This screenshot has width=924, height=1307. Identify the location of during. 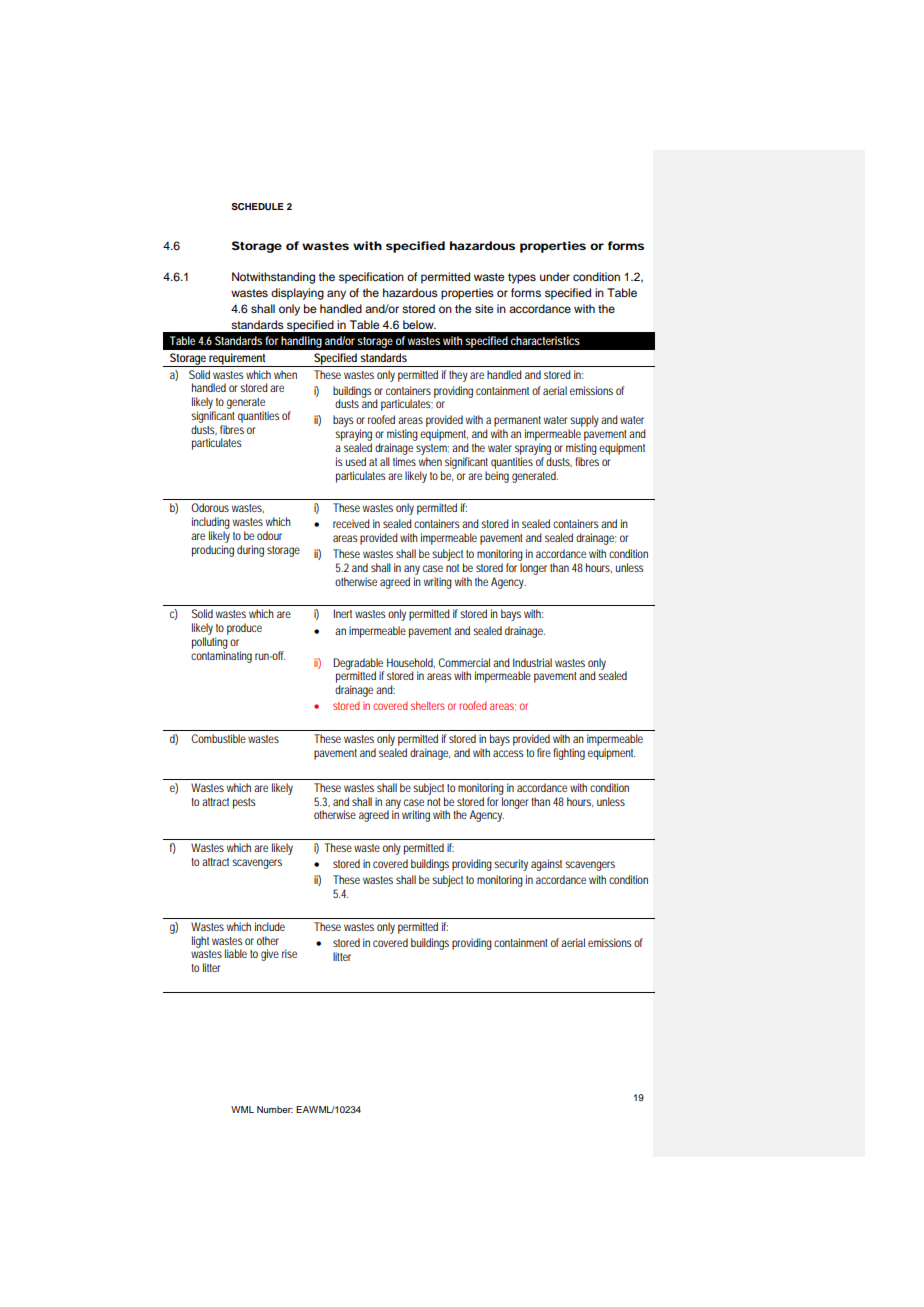
(250, 551).
